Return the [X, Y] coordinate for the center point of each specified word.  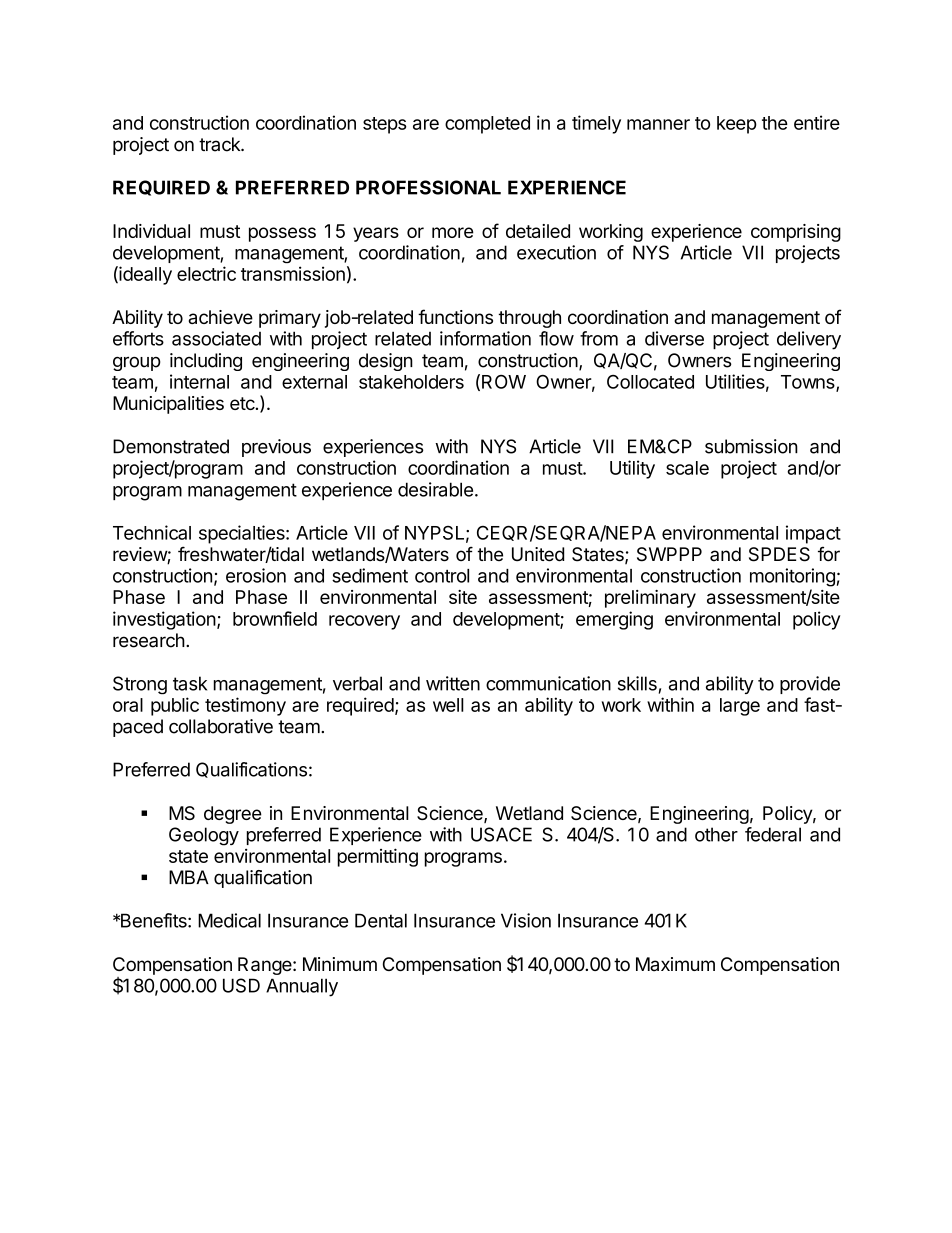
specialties [243, 534]
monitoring [792, 577]
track [220, 144]
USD [241, 985]
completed [487, 125]
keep [737, 125]
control [442, 576]
